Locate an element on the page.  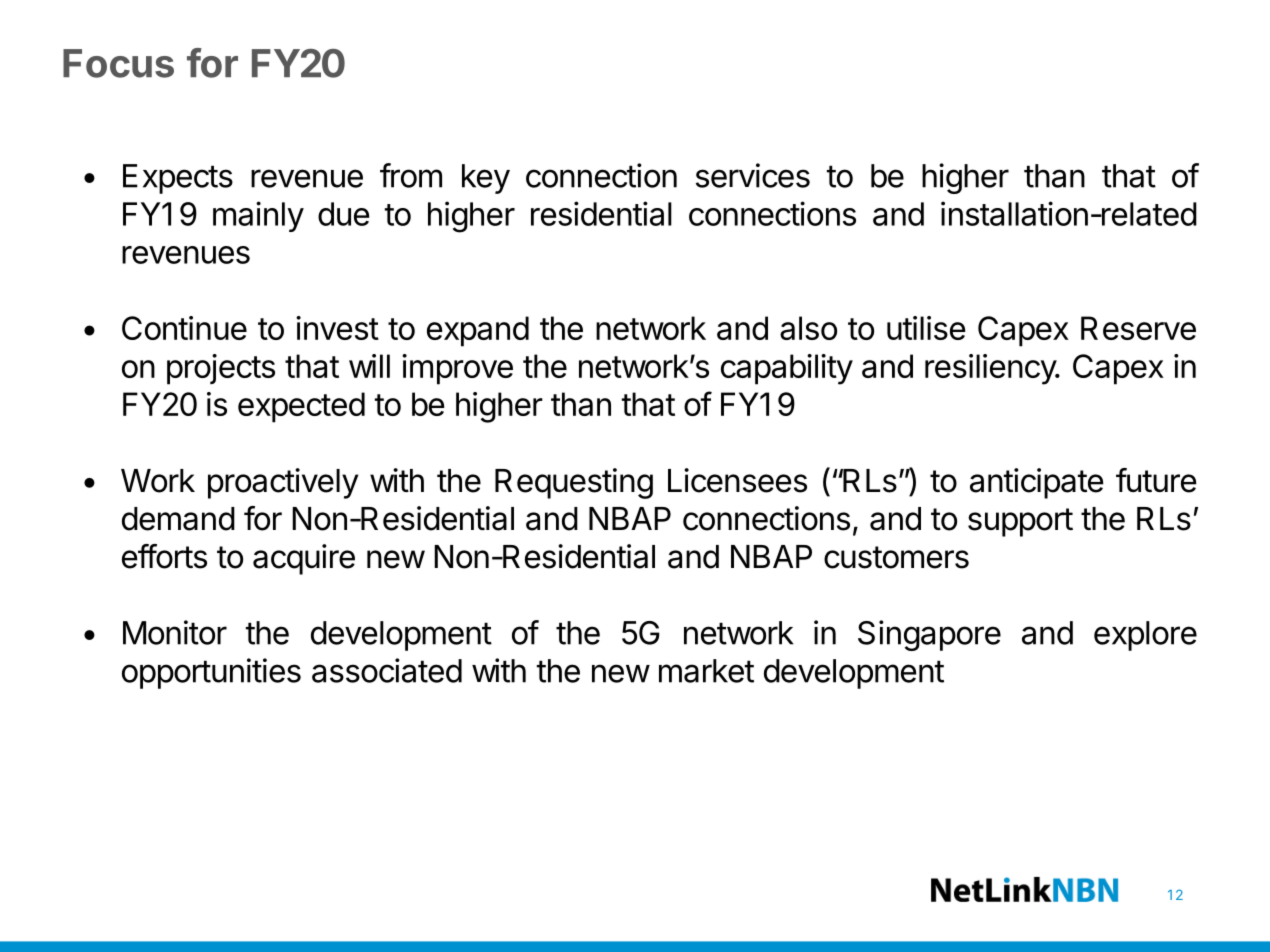
proactively is located at coordinates (283, 483).
